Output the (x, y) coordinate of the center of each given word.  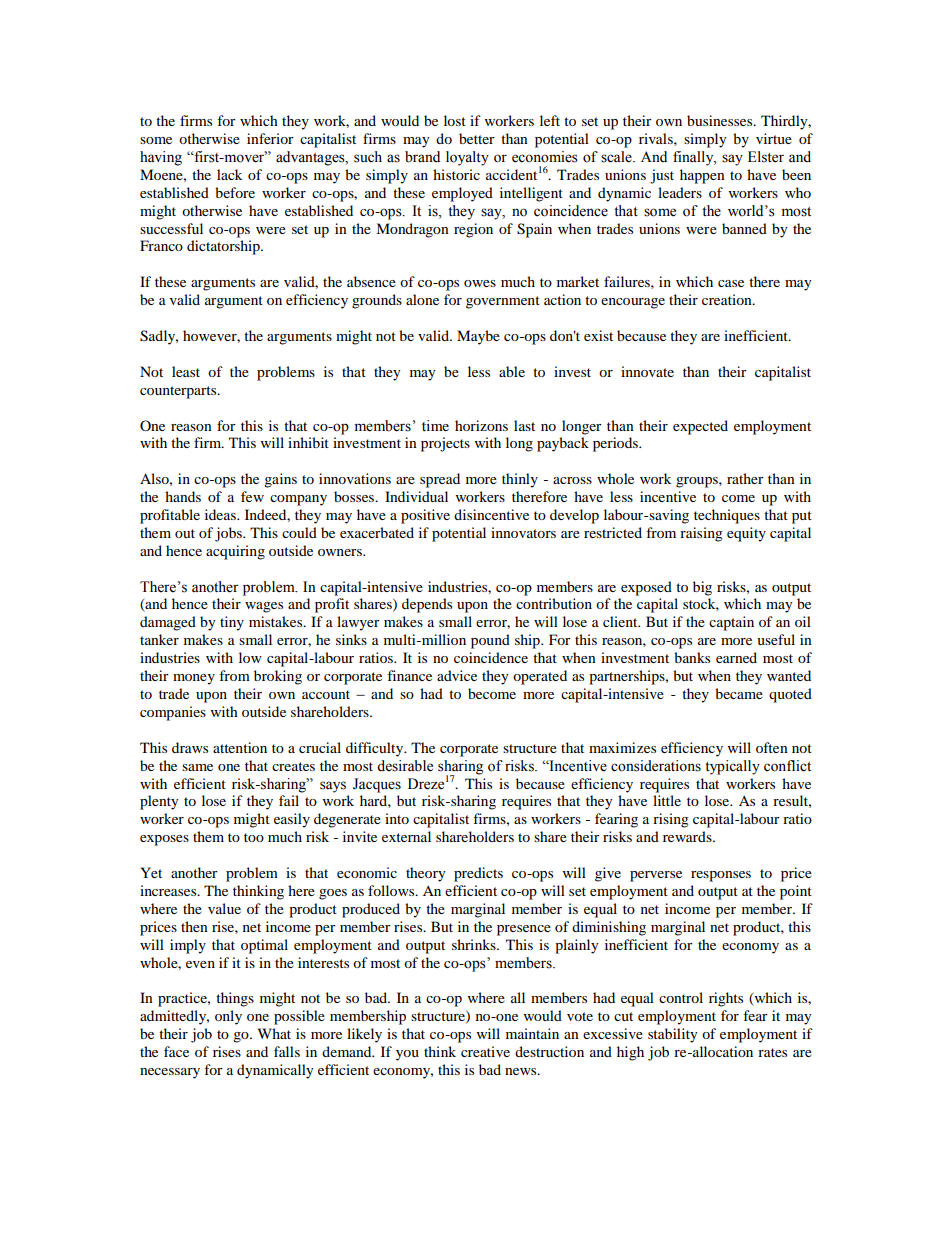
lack (229, 174)
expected (700, 427)
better (477, 138)
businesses (721, 120)
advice (457, 675)
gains (280, 480)
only (228, 1017)
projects (445, 444)
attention (240, 747)
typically (732, 767)
